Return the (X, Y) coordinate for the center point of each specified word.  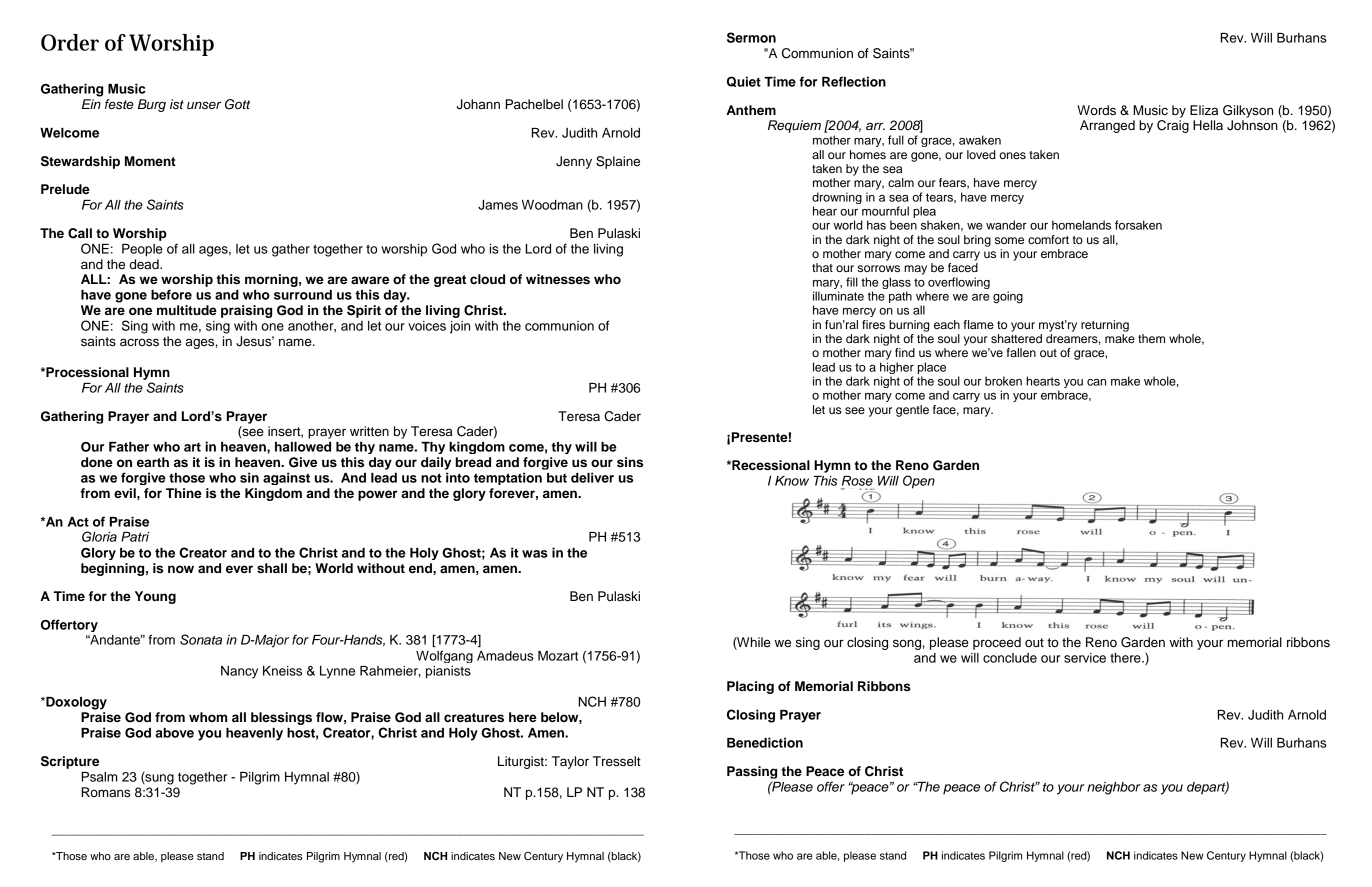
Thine (184, 493)
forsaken (1138, 225)
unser (204, 105)
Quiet (744, 81)
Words (1096, 110)
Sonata (201, 639)
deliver (592, 477)
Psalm (99, 777)
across (139, 342)
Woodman (552, 205)
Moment (150, 161)
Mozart (558, 656)
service (1085, 658)
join (460, 327)
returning (1105, 326)
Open (919, 482)
